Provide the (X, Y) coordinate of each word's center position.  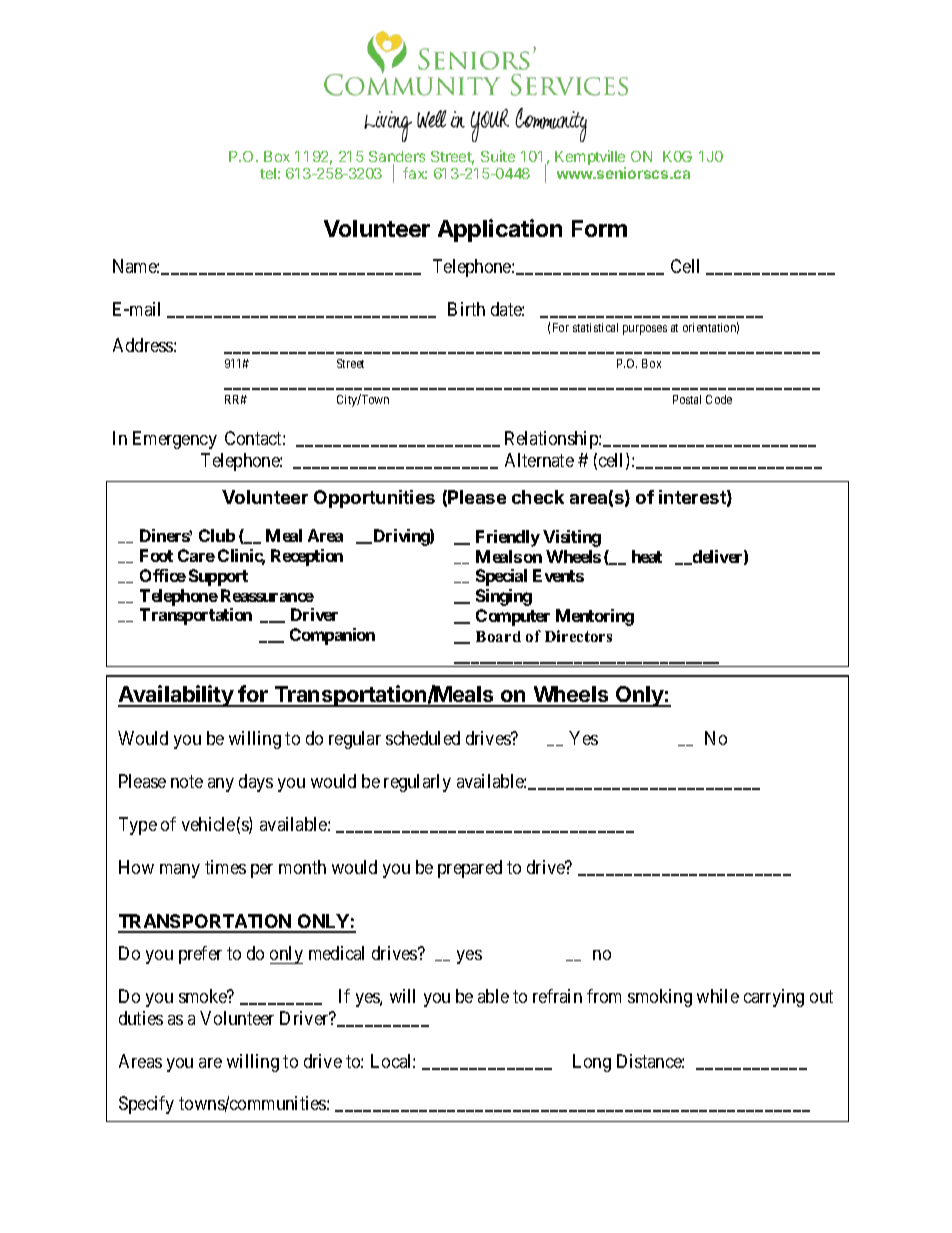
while (718, 996)
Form (599, 228)
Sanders (397, 158)
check (538, 497)
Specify (146, 1105)
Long (592, 1063)
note (187, 781)
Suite (498, 156)
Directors (578, 636)
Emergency (175, 440)
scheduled (423, 738)
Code (719, 399)
